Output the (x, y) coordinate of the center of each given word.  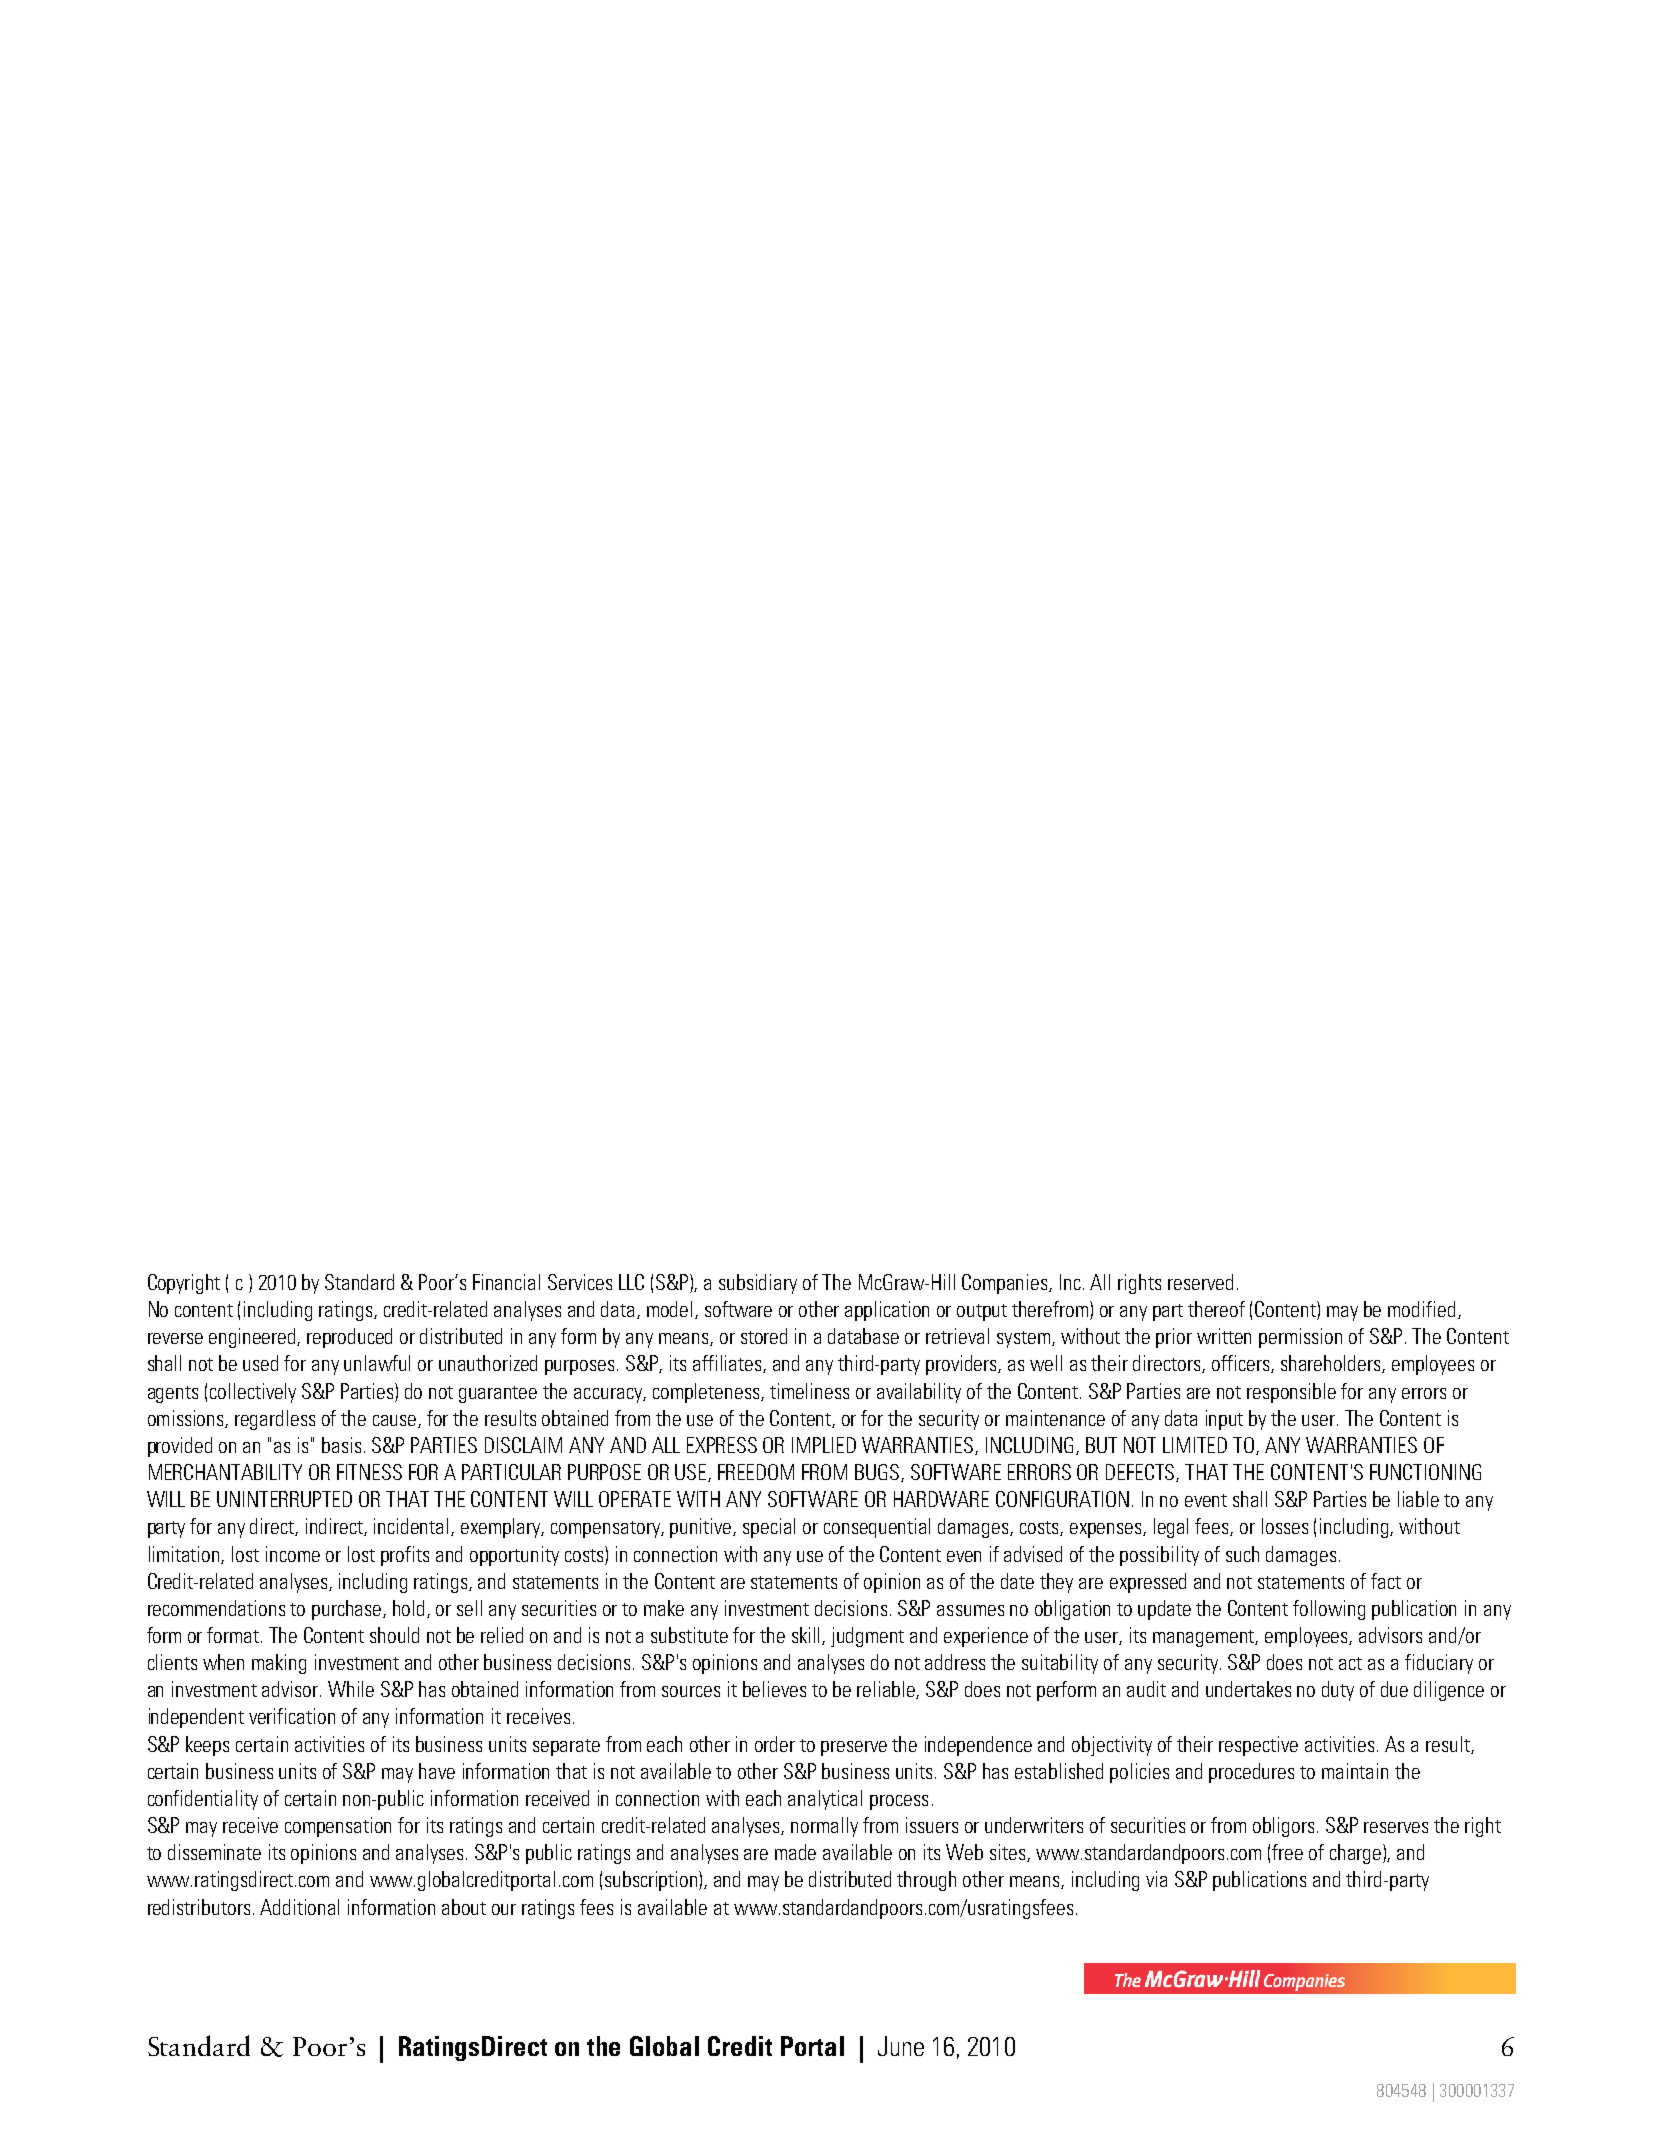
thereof (1216, 1309)
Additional (299, 1907)
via (1156, 1879)
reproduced (349, 1338)
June (901, 2046)
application (887, 1311)
